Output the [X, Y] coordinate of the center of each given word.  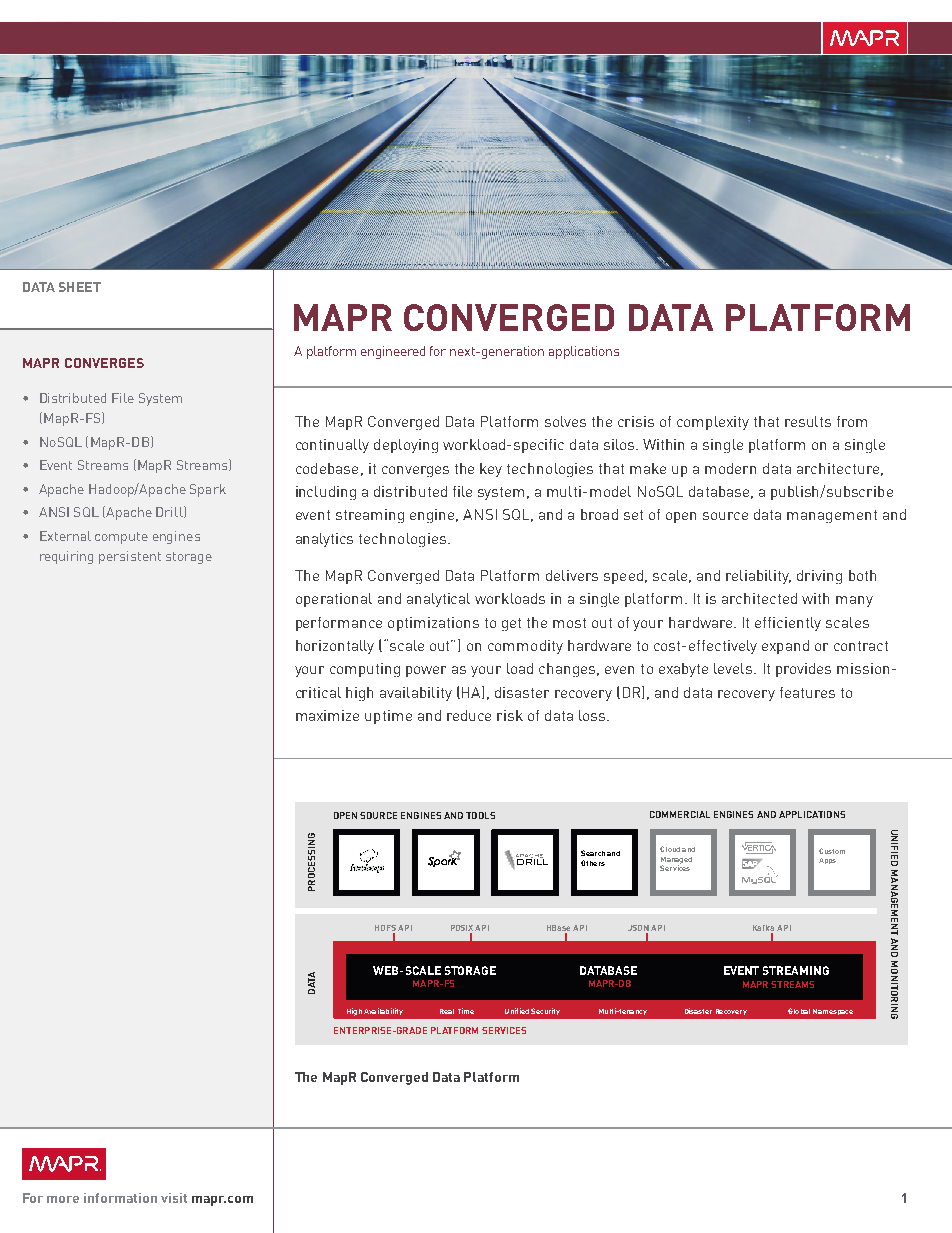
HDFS [385, 928]
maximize [327, 715]
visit [174, 1198]
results [808, 421]
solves [565, 421]
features [807, 692]
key [491, 470]
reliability [758, 577]
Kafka [763, 928]
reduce [469, 715]
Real [447, 1011]
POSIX [463, 928]
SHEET [80, 287]
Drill [170, 512]
